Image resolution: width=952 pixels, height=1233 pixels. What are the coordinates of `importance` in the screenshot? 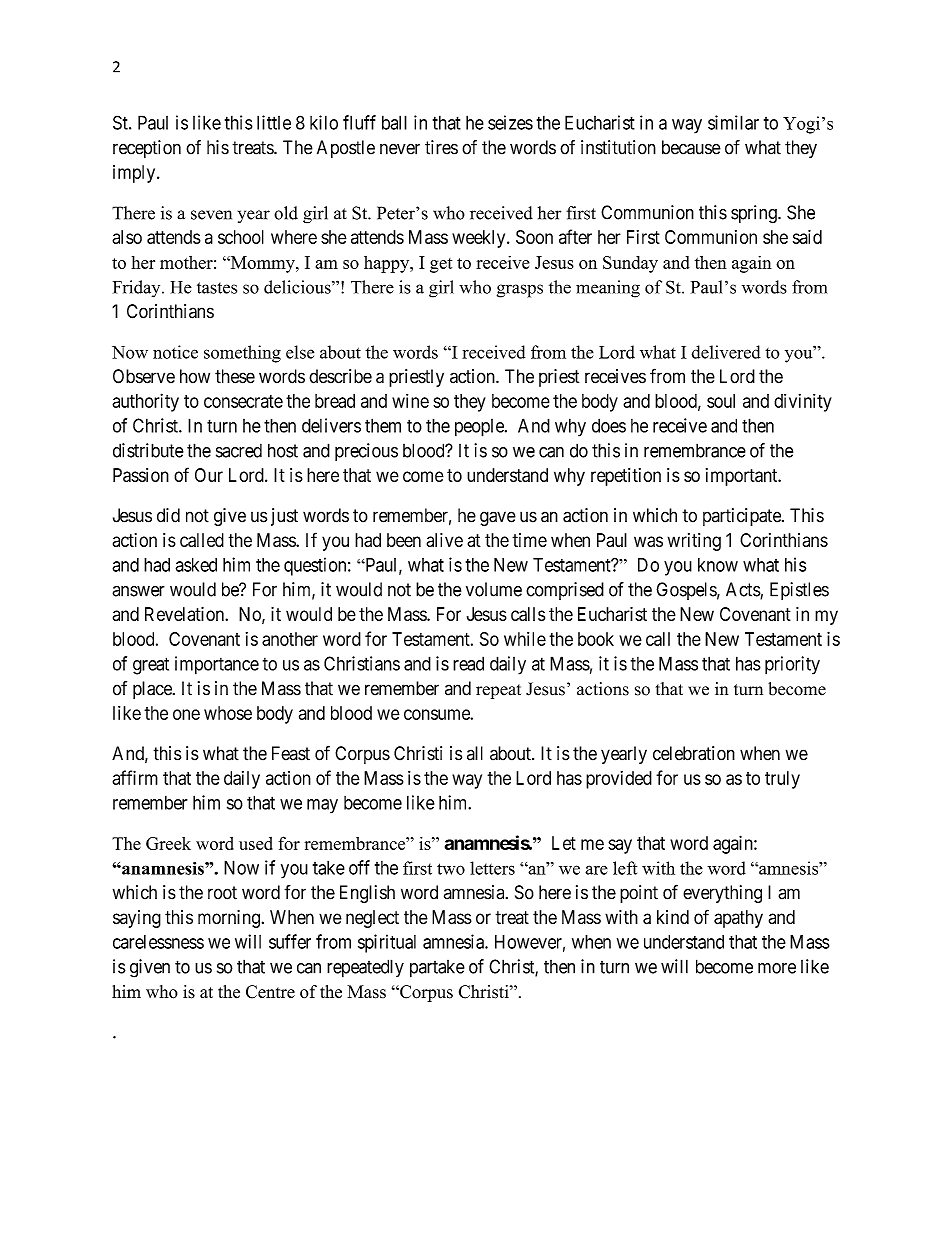 It's located at (217, 665).
